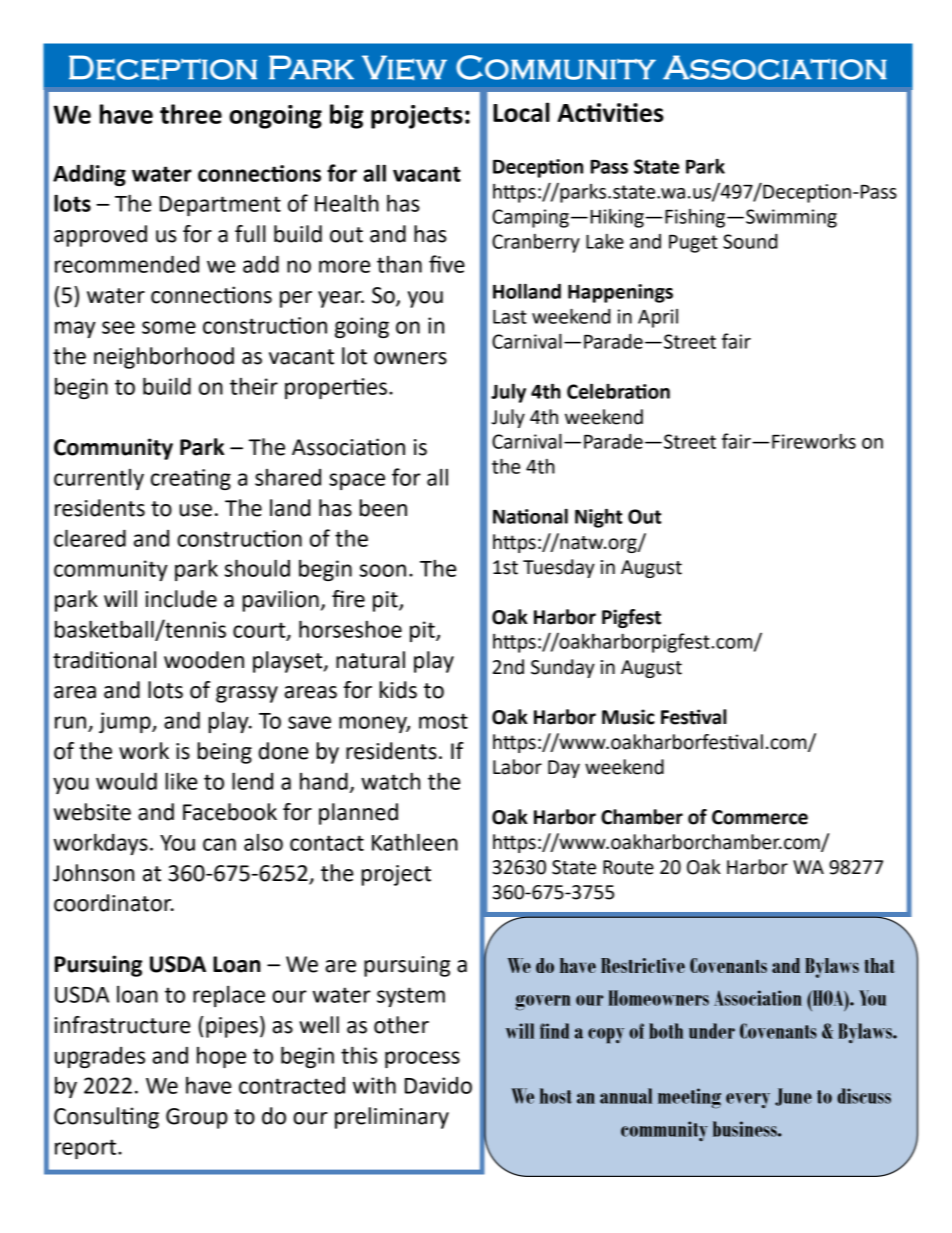 Image resolution: width=952 pixels, height=1233 pixels. Describe the element at coordinates (521, 112) in the screenshot. I see `Local` at that location.
